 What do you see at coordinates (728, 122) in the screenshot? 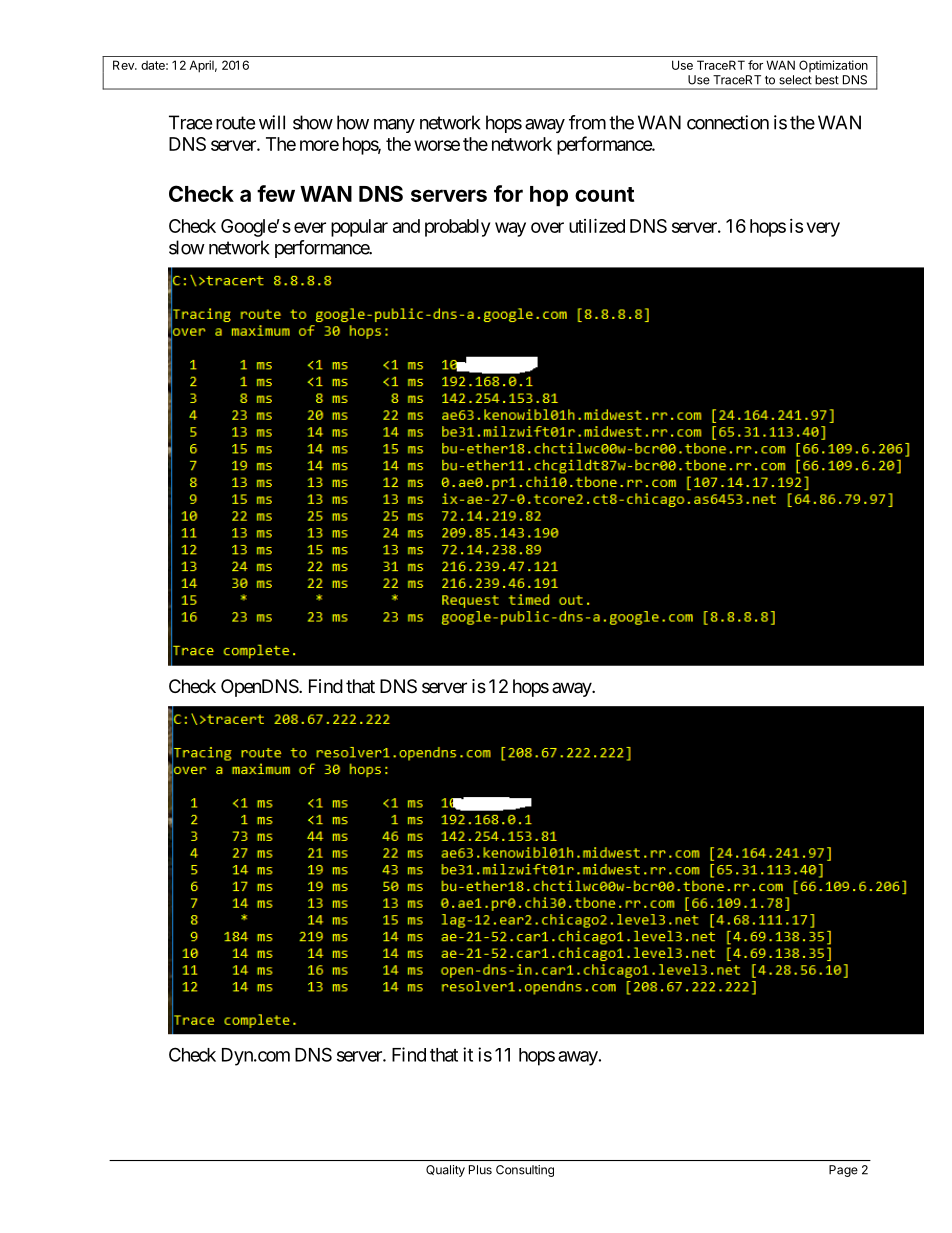
I see `connection` at bounding box center [728, 122].
